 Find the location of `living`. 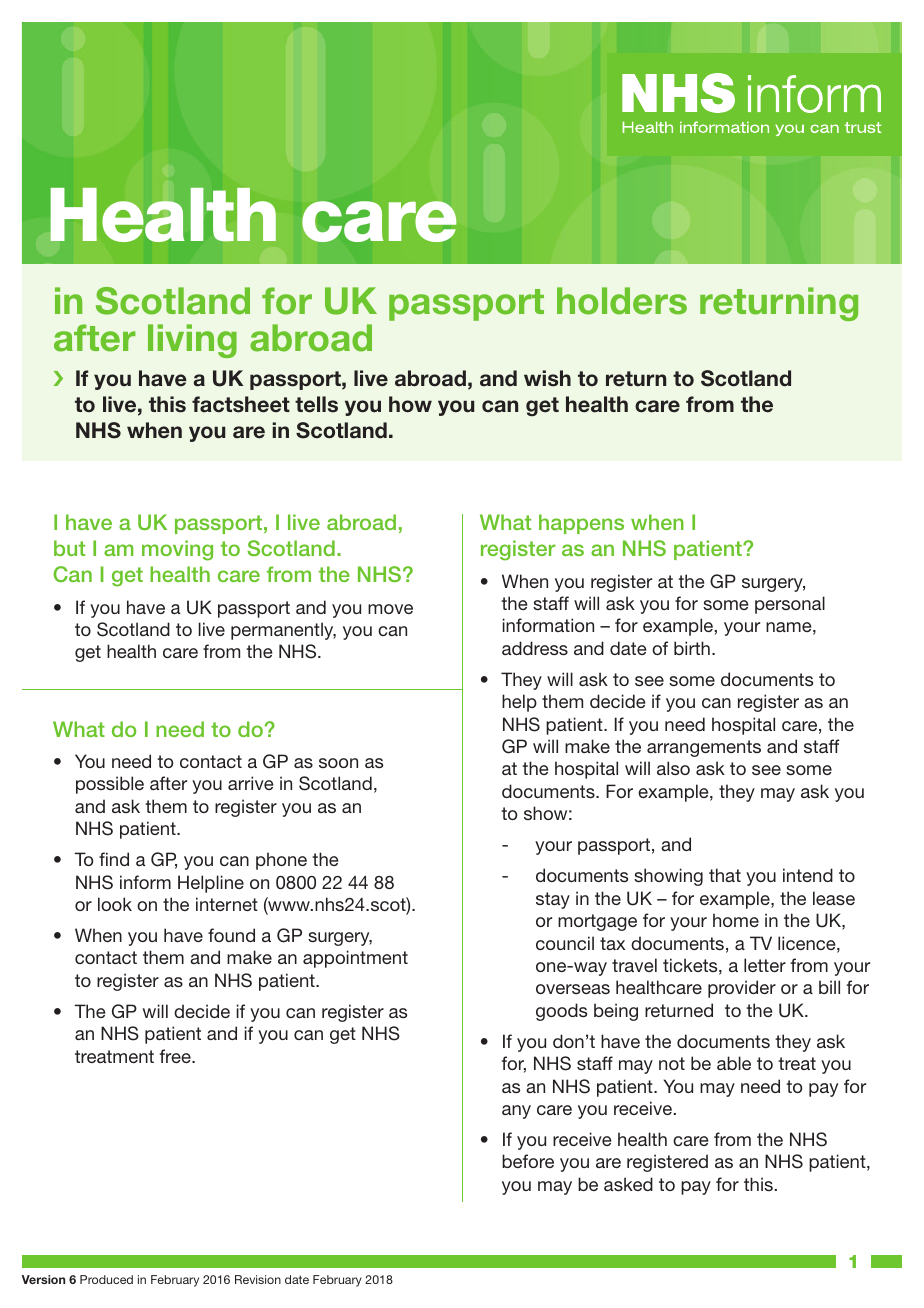

living is located at coordinates (192, 341).
